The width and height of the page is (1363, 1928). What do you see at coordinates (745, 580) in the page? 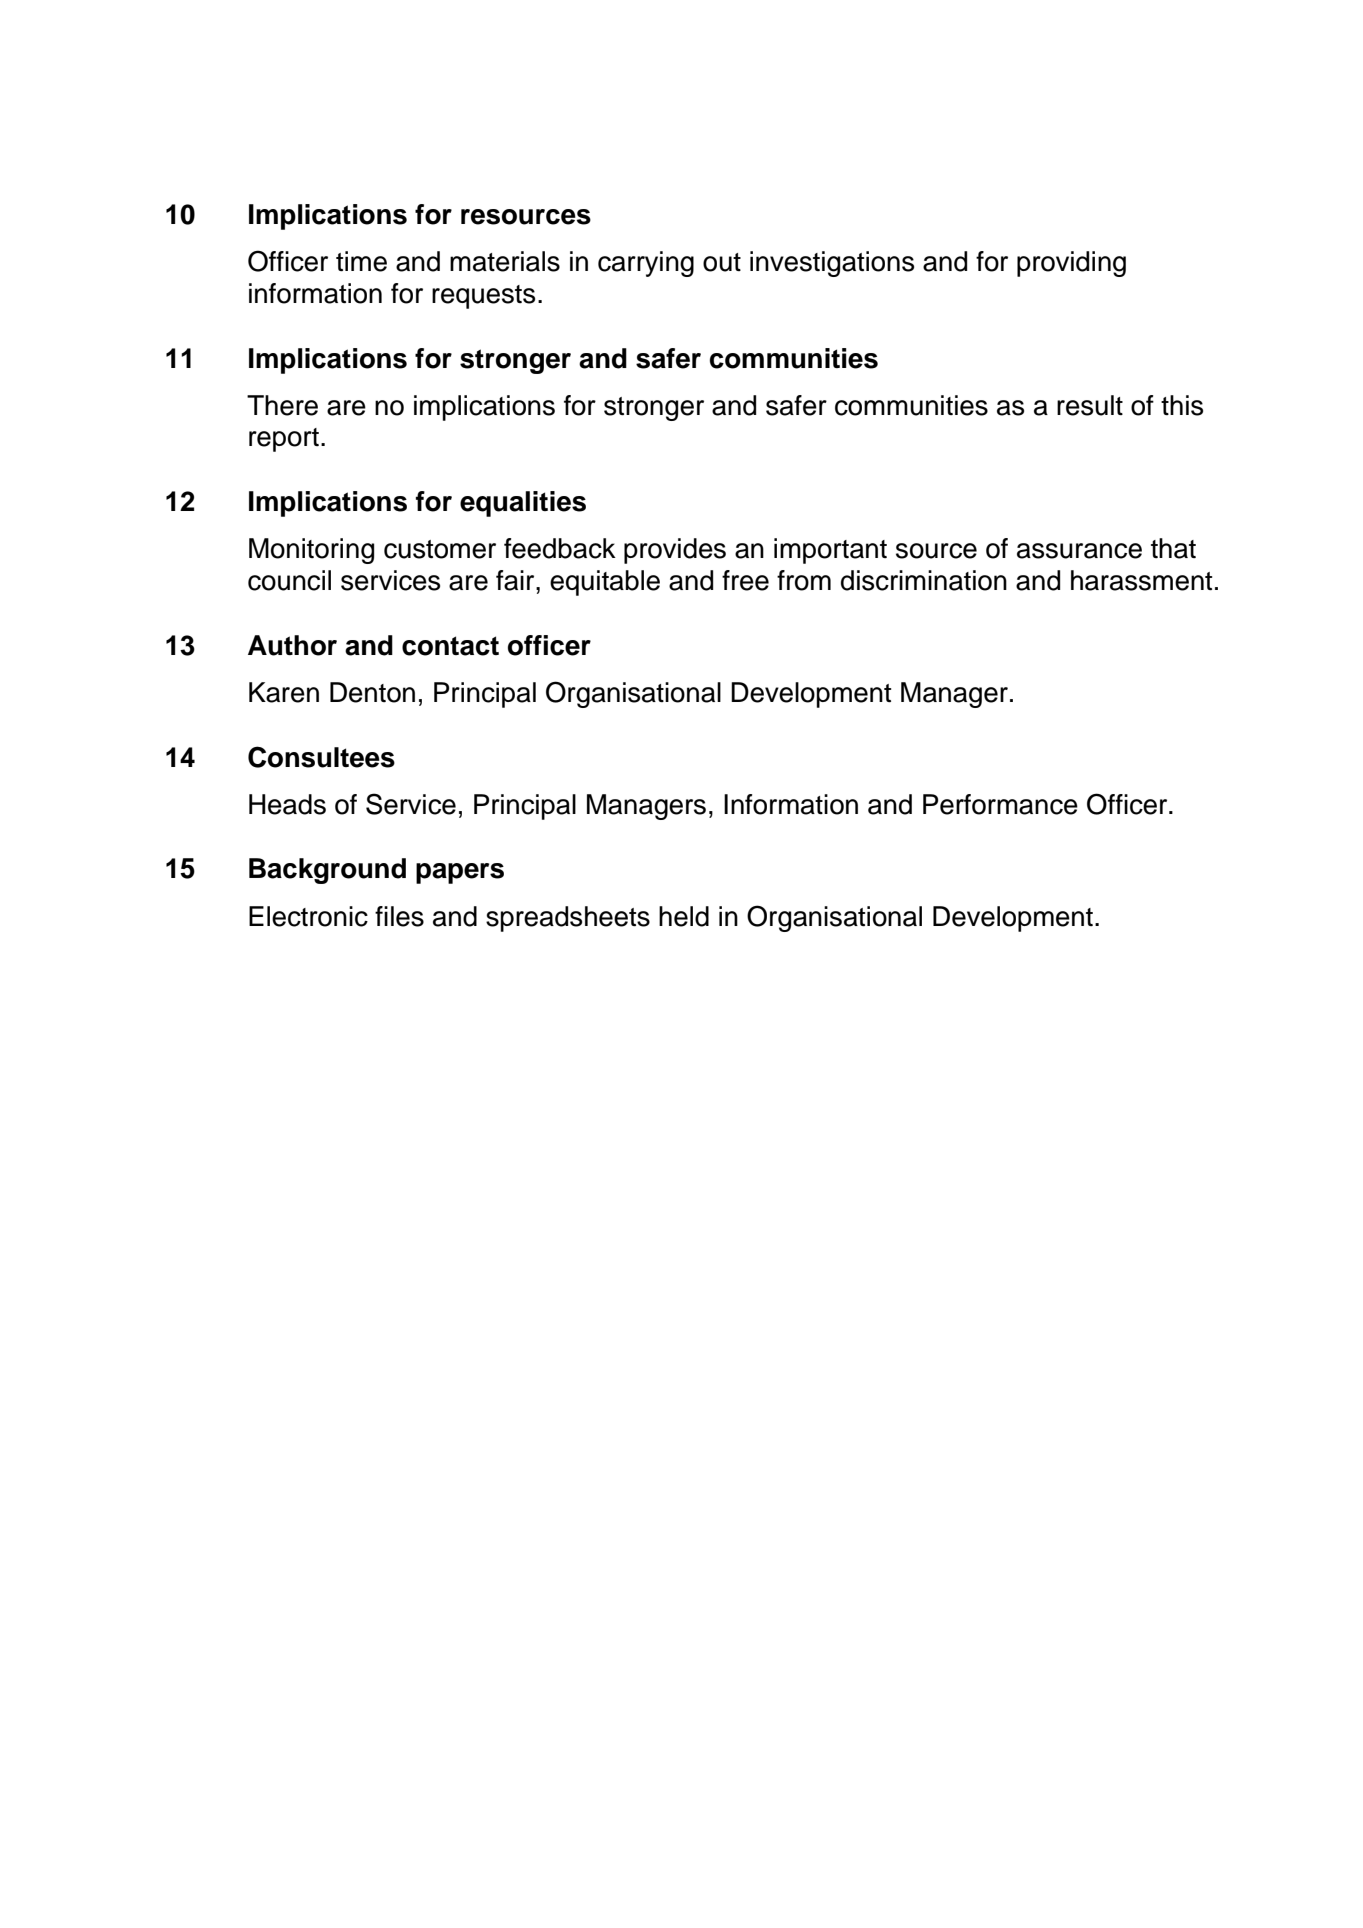
I see `free` at bounding box center [745, 580].
